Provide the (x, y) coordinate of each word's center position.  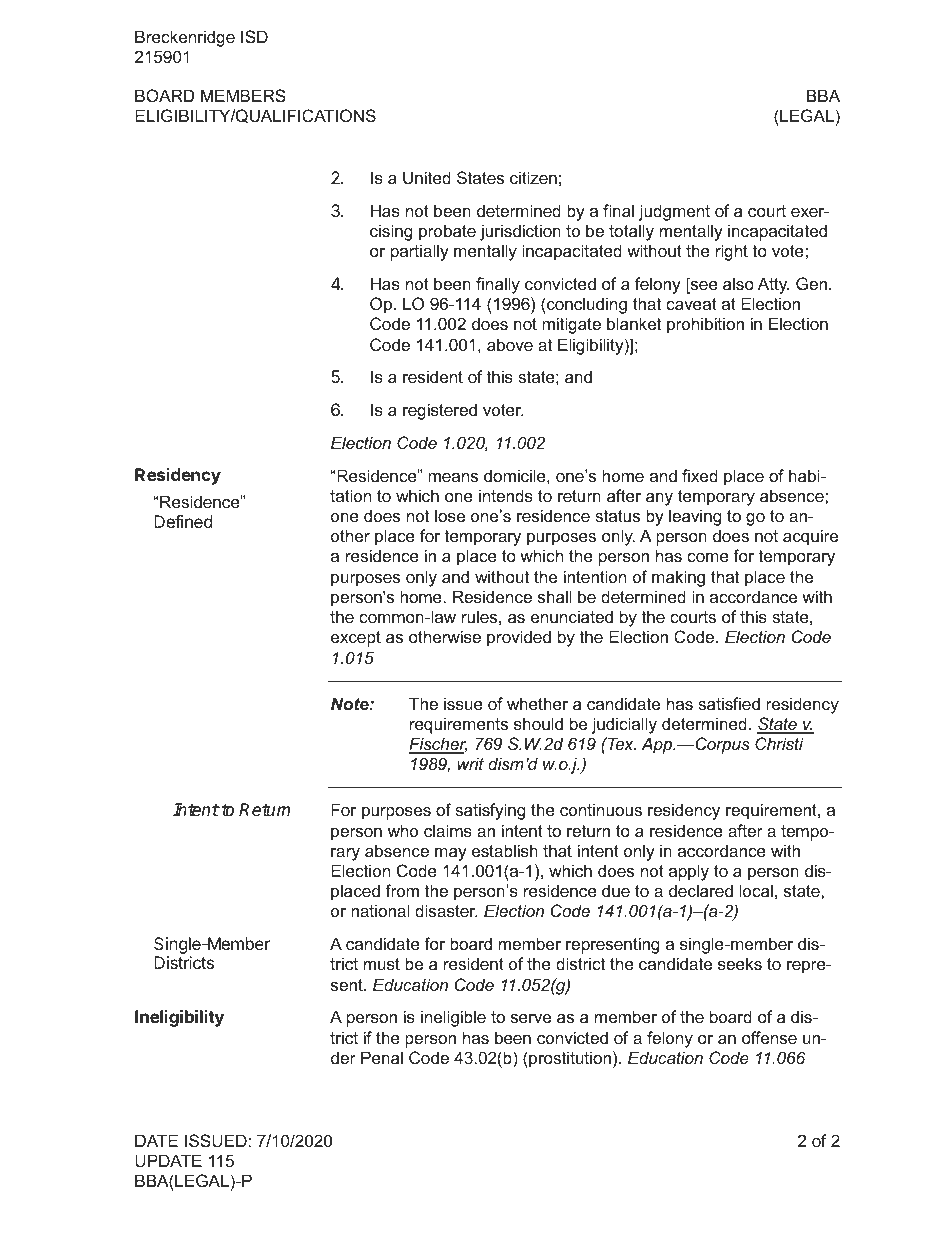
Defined (183, 521)
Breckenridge (185, 38)
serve (531, 1018)
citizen (533, 177)
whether (537, 703)
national (380, 910)
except (356, 639)
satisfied (729, 703)
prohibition (705, 325)
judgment (674, 212)
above (510, 344)
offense (769, 1037)
